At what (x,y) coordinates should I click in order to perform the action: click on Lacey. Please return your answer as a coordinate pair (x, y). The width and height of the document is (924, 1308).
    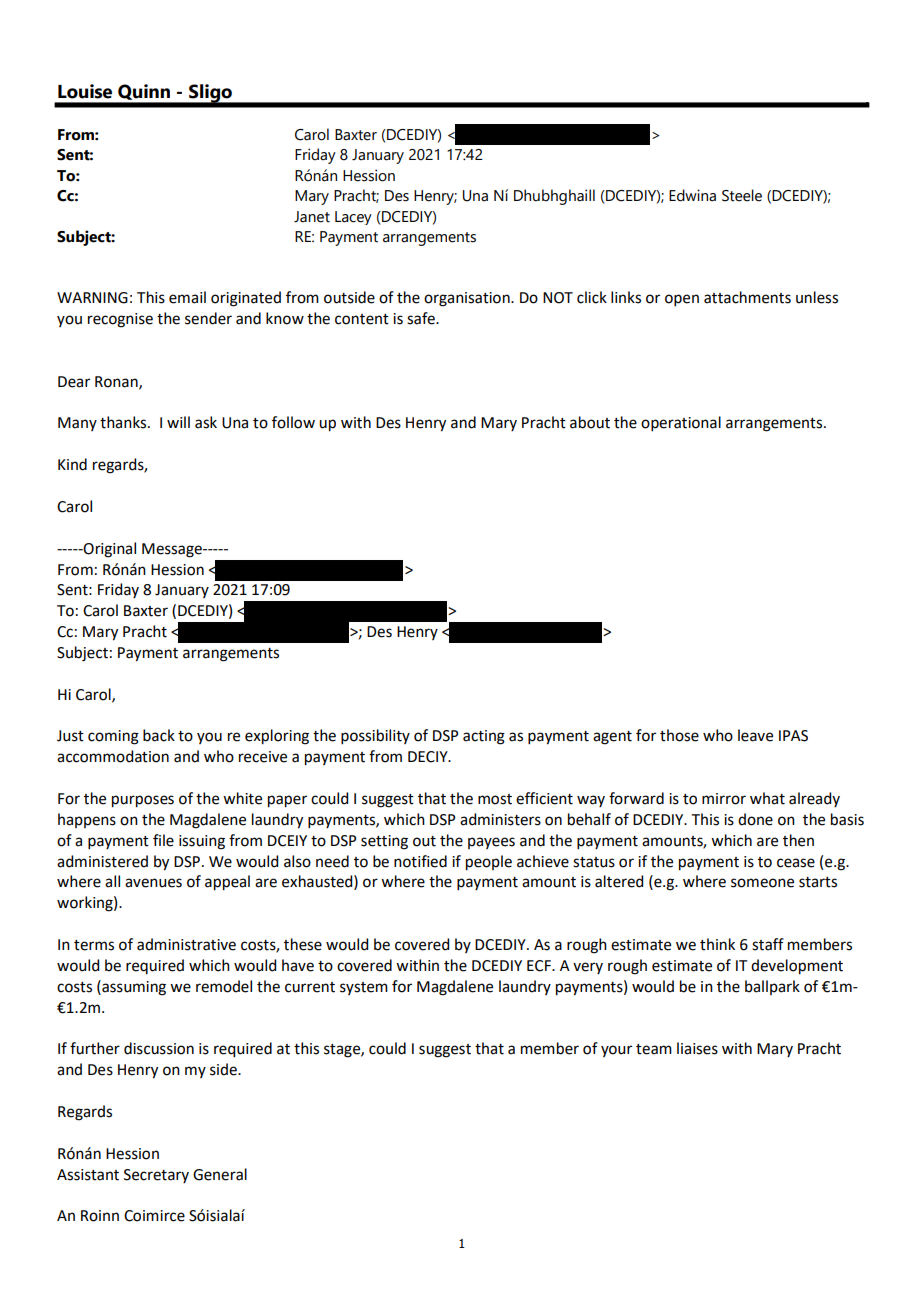
    Looking at the image, I should click on (353, 218).
